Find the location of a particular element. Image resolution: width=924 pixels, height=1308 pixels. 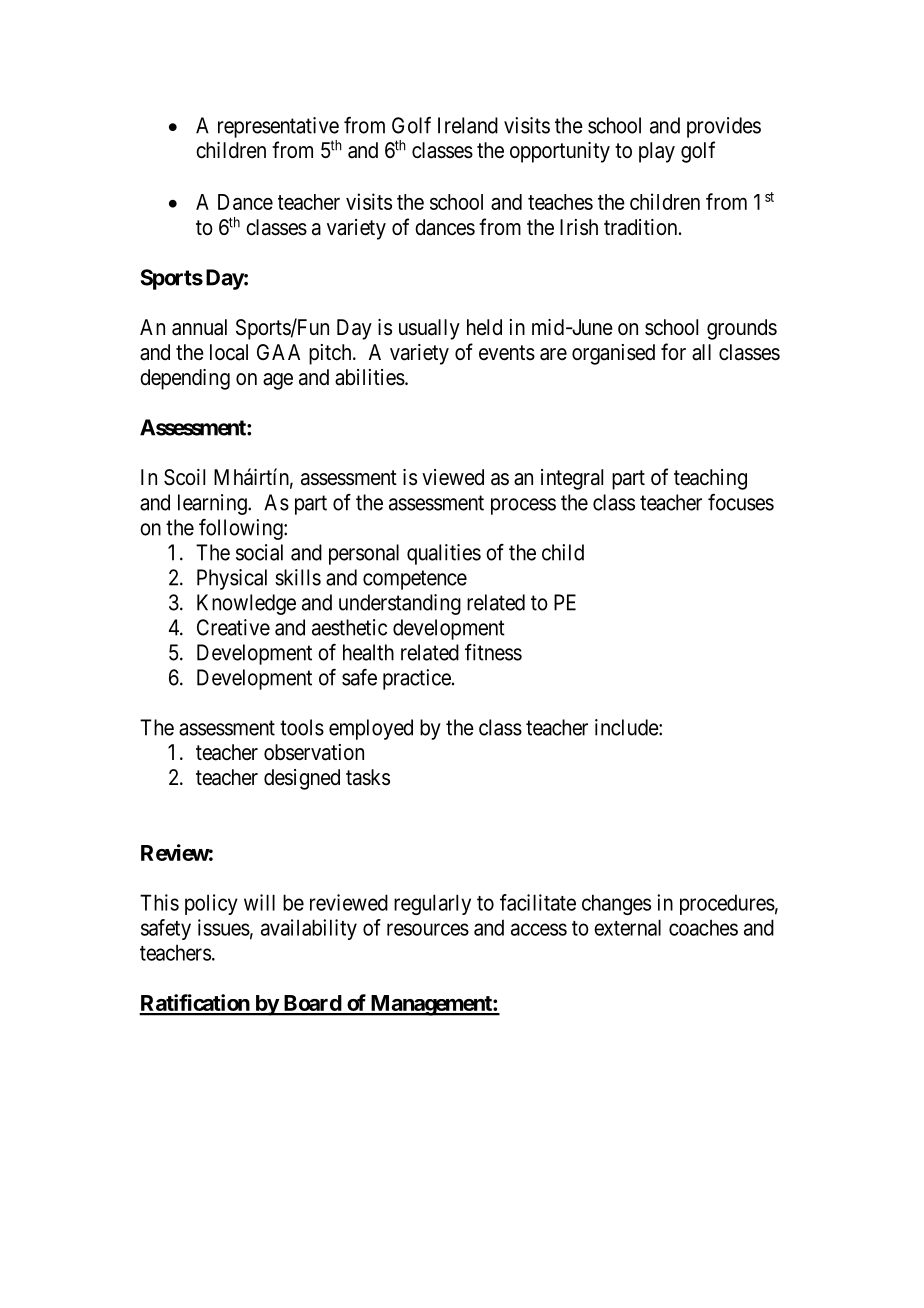

Ireland is located at coordinates (468, 125).
